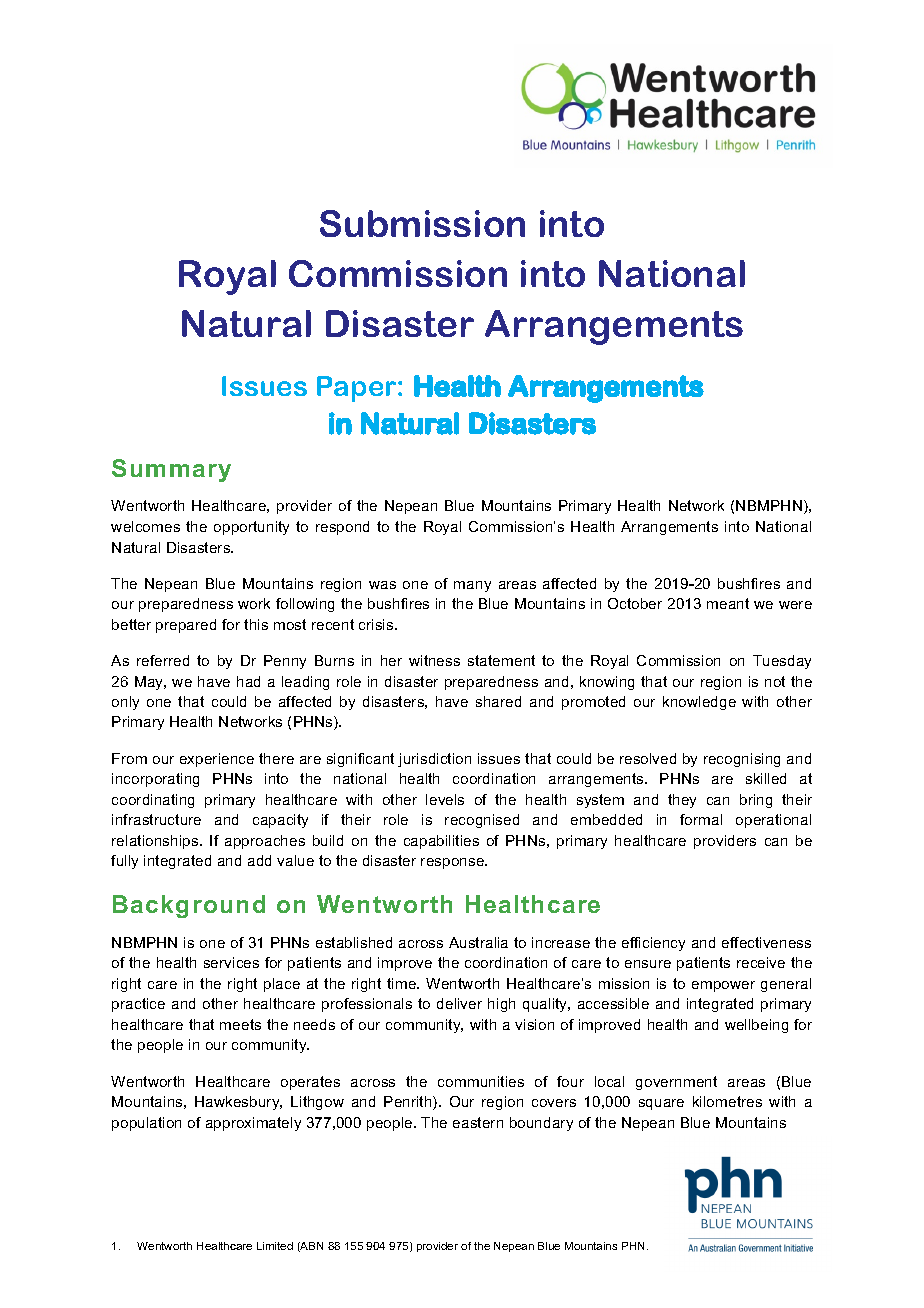 Image resolution: width=924 pixels, height=1308 pixels. What do you see at coordinates (171, 470) in the document?
I see `Summary` at bounding box center [171, 470].
